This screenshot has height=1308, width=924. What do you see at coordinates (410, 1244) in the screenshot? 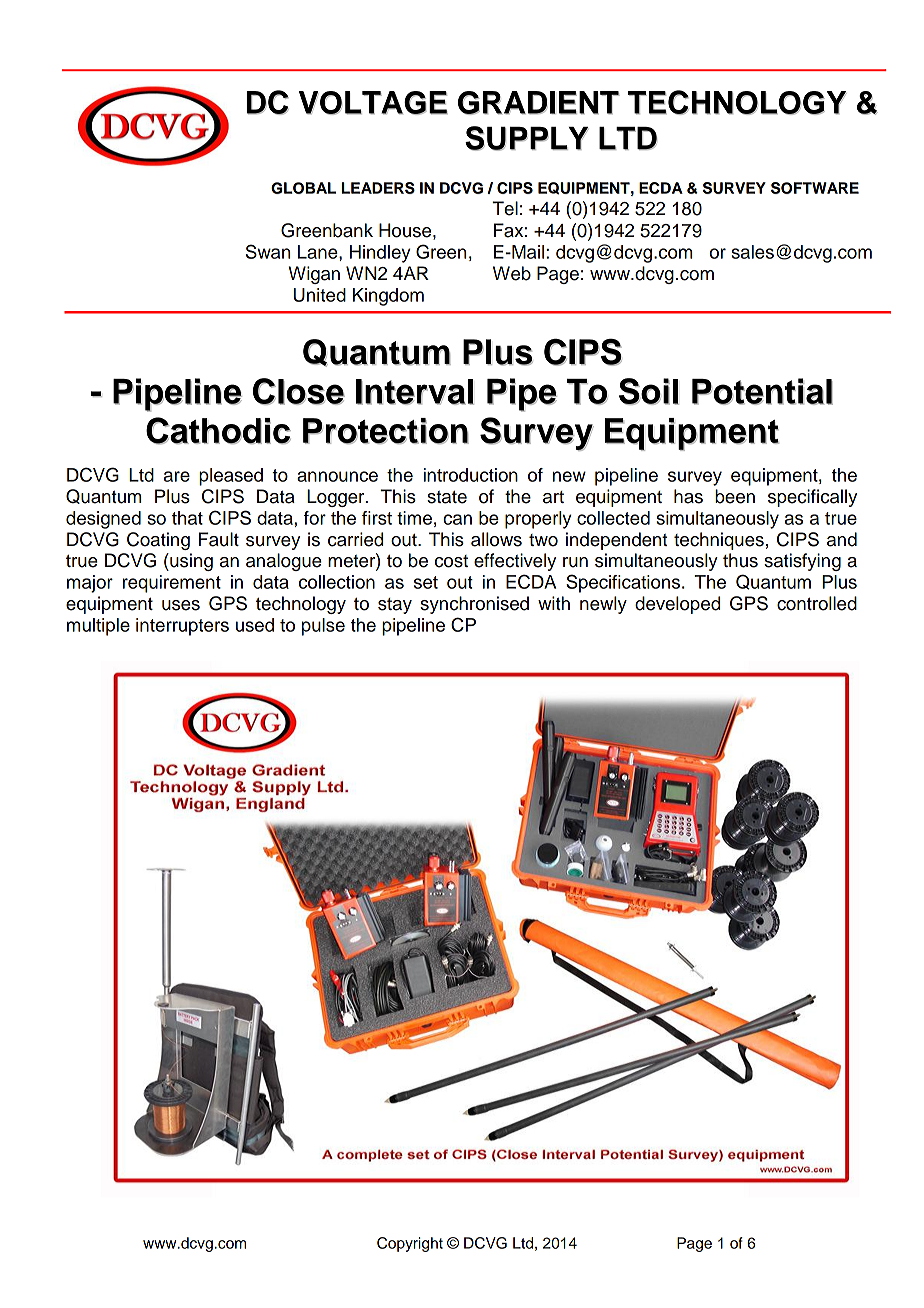
I see `Copyright` at bounding box center [410, 1244].
